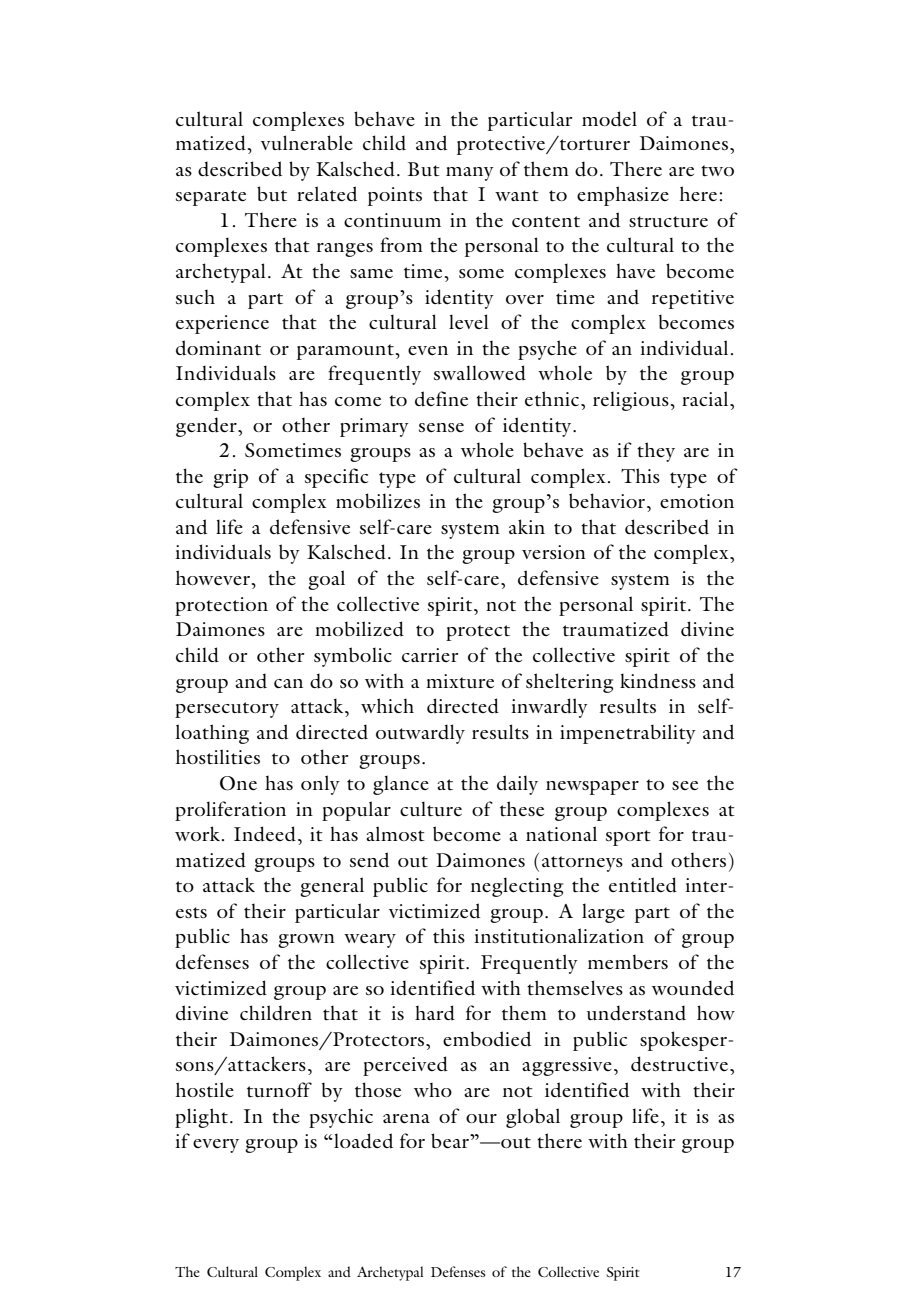 The width and height of the screenshot is (921, 1316). What do you see at coordinates (481, 1118) in the screenshot?
I see `our` at bounding box center [481, 1118].
